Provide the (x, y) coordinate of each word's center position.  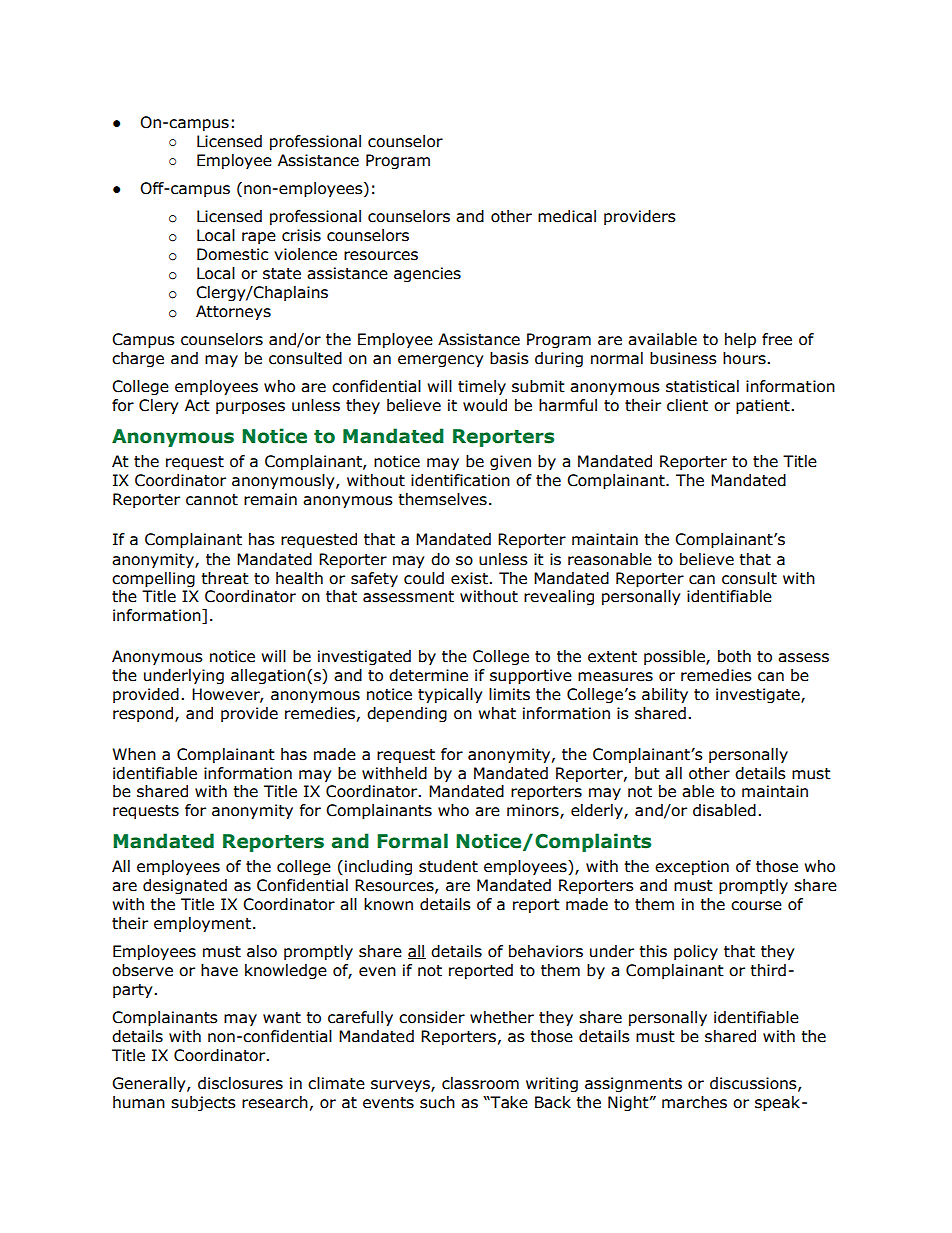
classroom (480, 1083)
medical (567, 216)
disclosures (240, 1083)
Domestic (232, 254)
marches (694, 1102)
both (734, 656)
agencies (427, 274)
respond (144, 714)
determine (428, 675)
